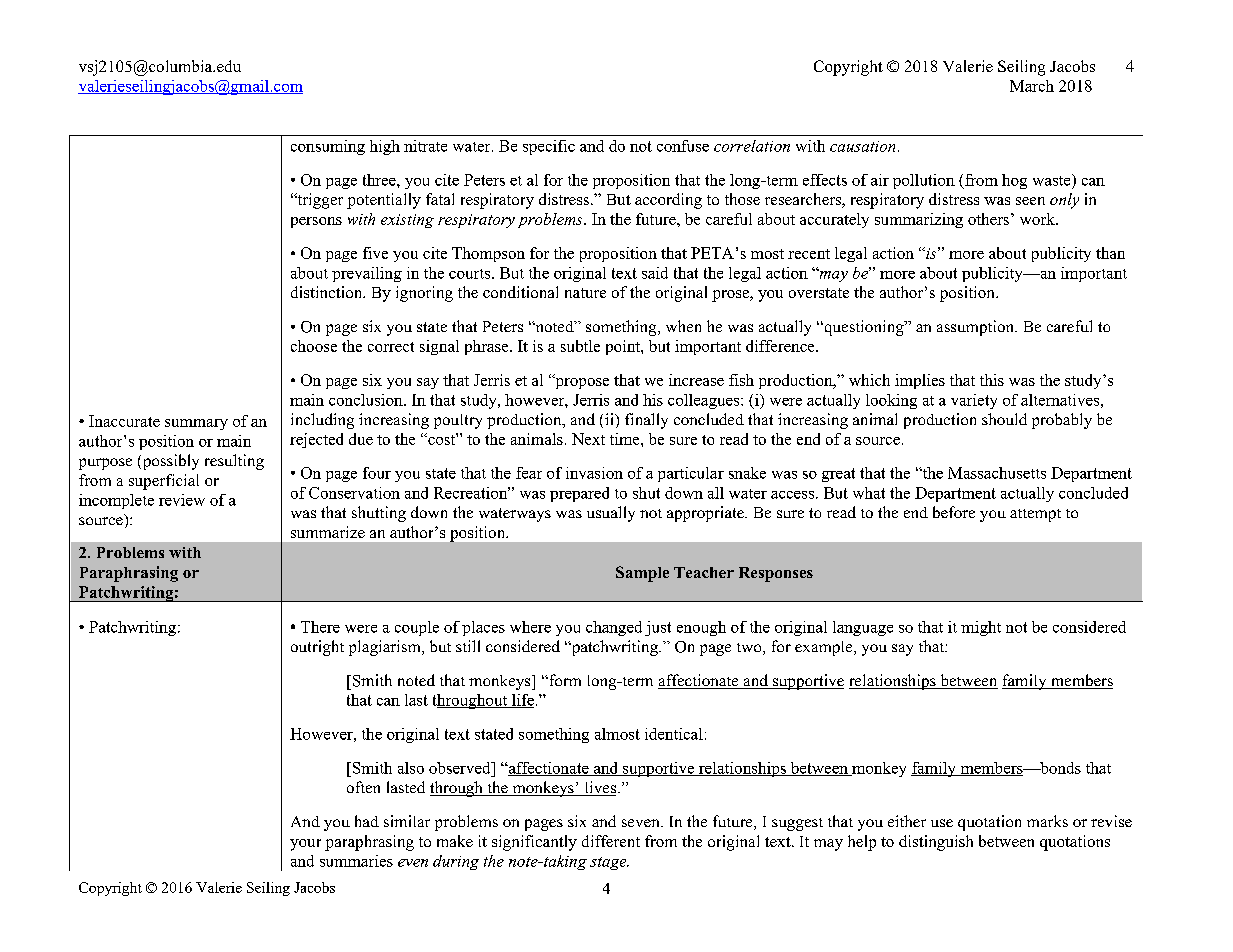  Describe the element at coordinates (234, 462) in the page. I see `resulting` at that location.
